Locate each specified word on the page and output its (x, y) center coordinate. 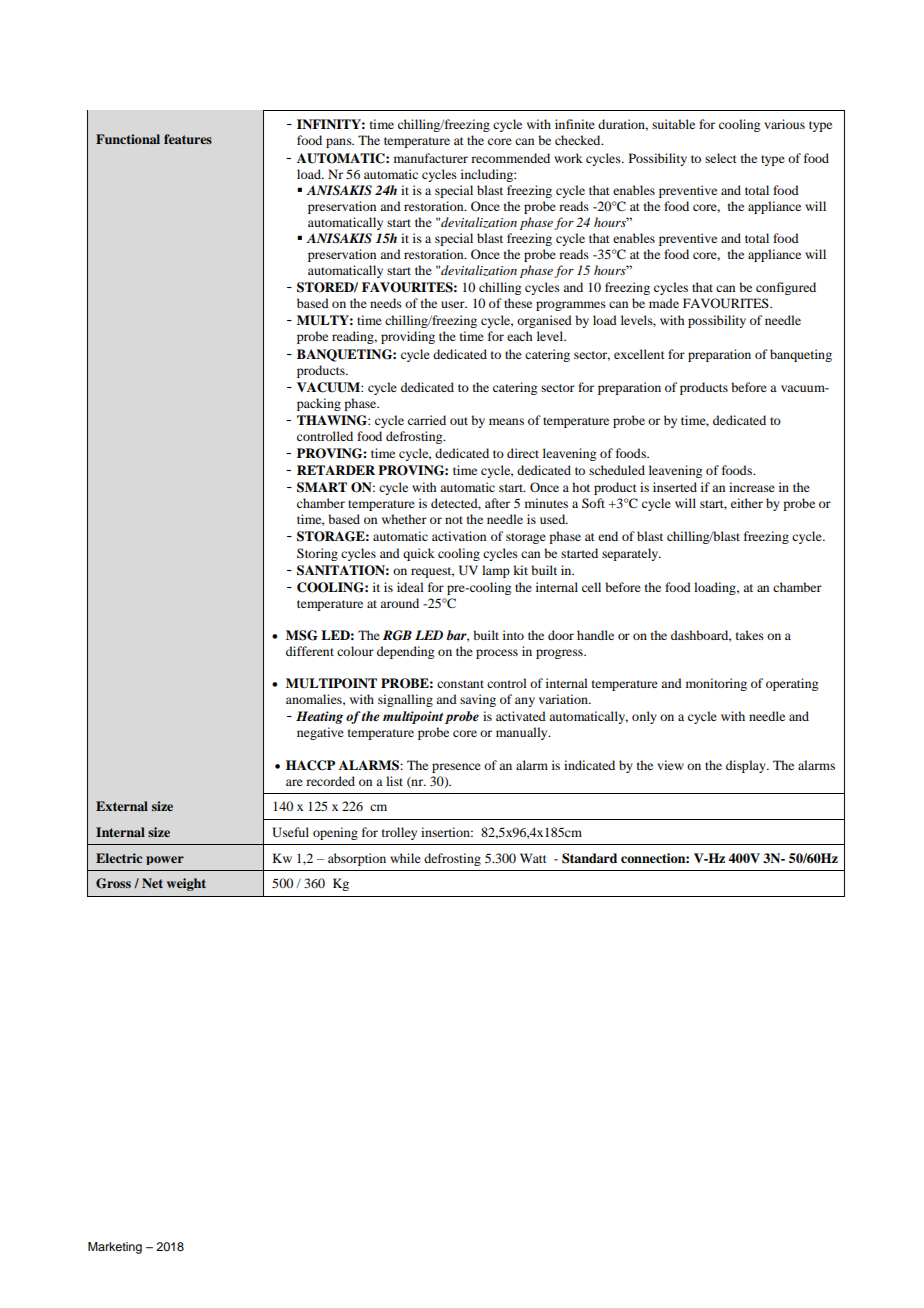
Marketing (115, 1248)
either (747, 503)
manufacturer (431, 158)
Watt (533, 858)
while (405, 858)
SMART (322, 487)
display (747, 766)
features (188, 139)
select (721, 158)
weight (186, 884)
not (454, 520)
